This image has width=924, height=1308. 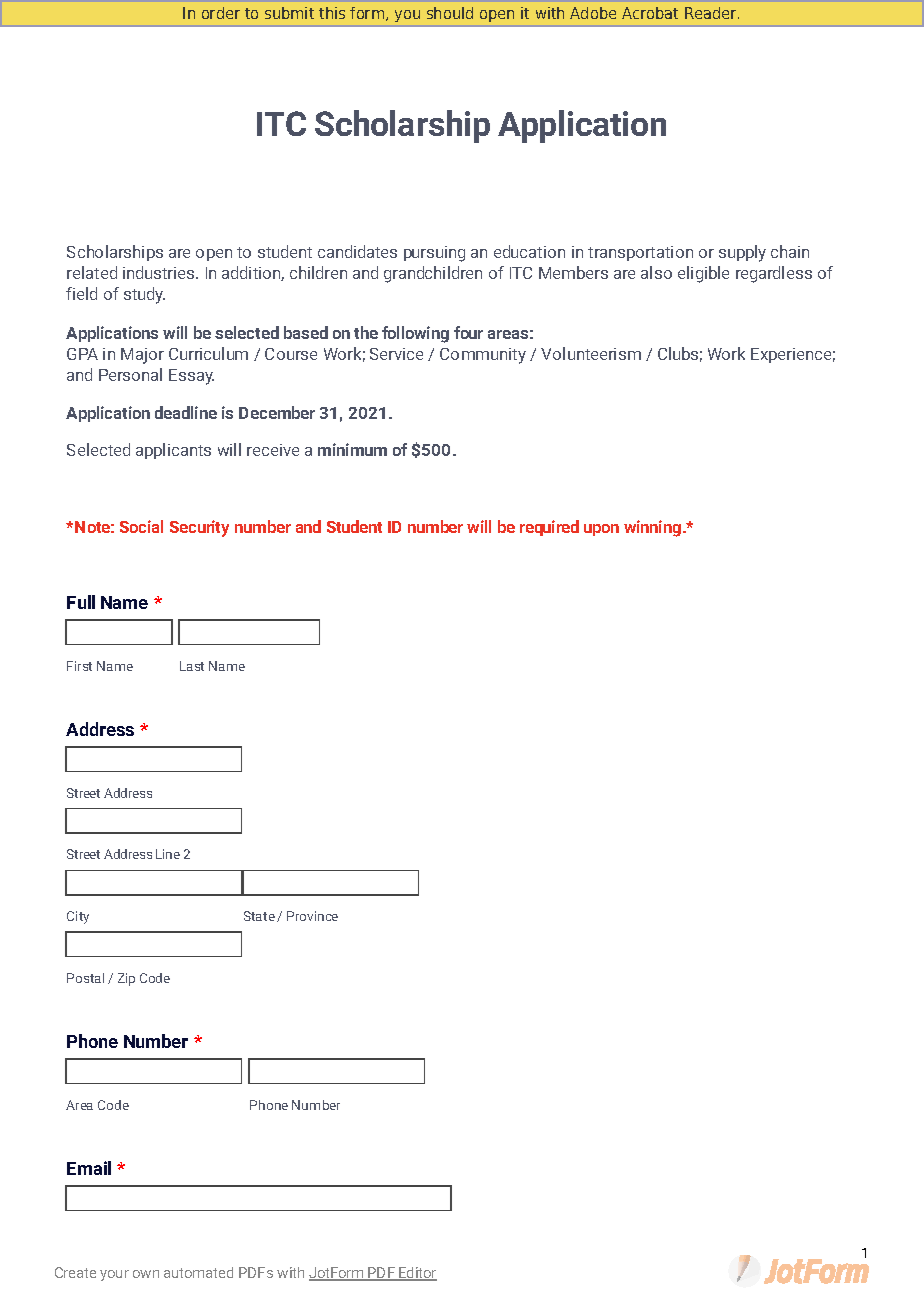 I want to click on winning, so click(x=652, y=528).
